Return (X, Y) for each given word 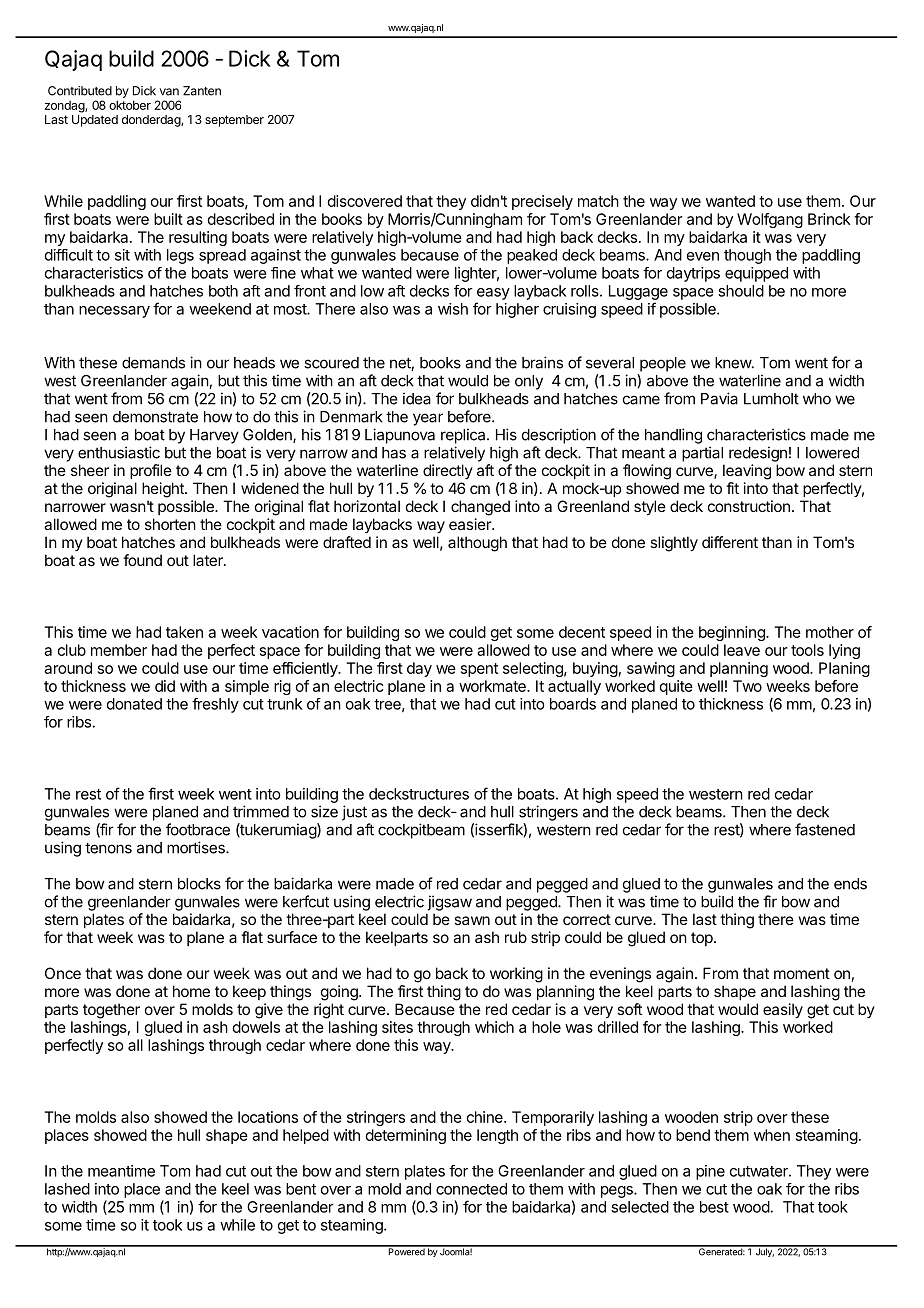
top (703, 939)
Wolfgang (770, 220)
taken (184, 632)
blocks (199, 884)
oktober (130, 105)
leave (742, 650)
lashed (67, 1189)
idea (417, 398)
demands (153, 363)
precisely (542, 202)
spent (479, 670)
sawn (472, 920)
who (817, 399)
